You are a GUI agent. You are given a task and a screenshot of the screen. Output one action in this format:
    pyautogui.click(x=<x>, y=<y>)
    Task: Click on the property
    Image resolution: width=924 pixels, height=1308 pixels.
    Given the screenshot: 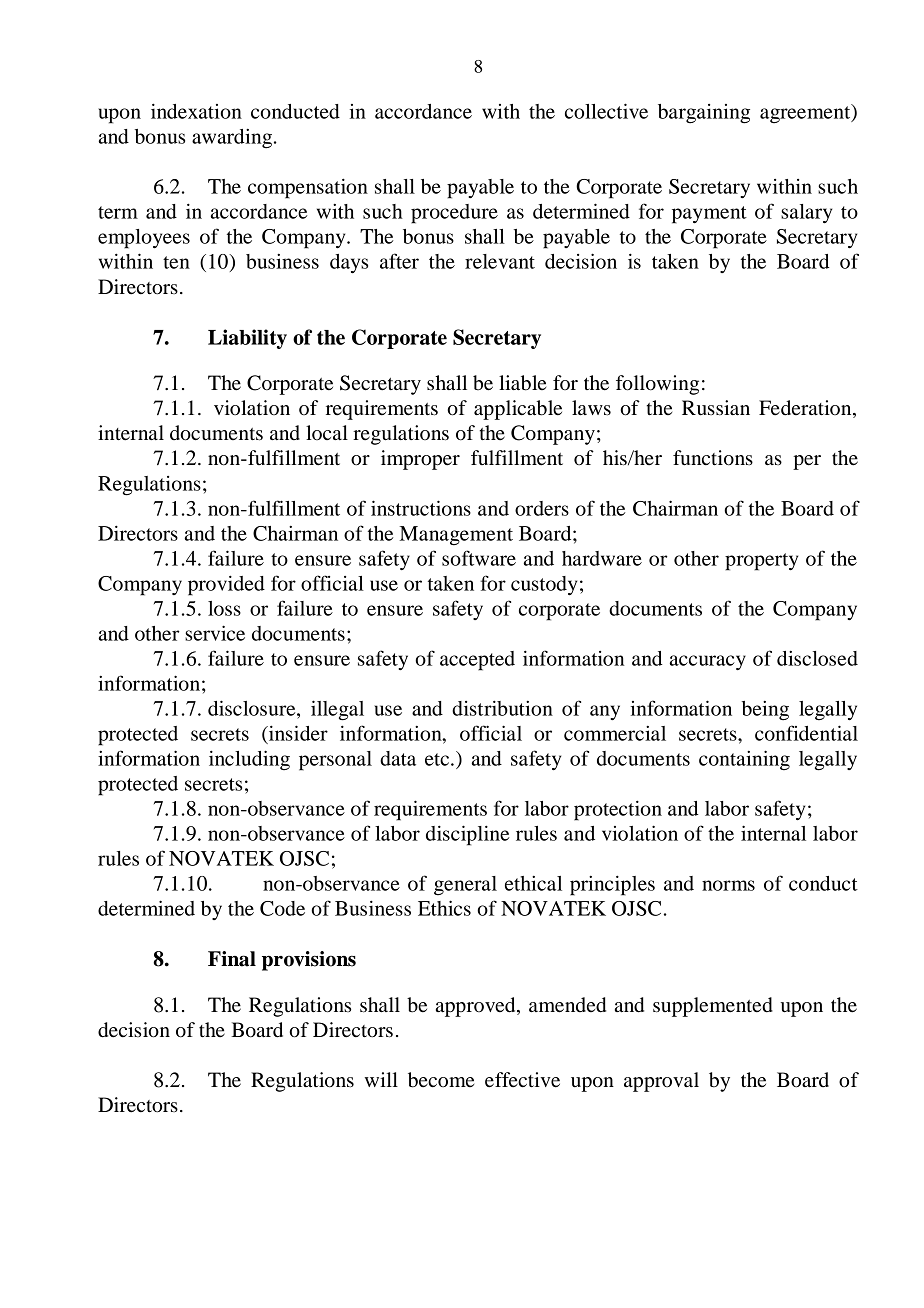 What is the action you would take?
    pyautogui.click(x=761, y=562)
